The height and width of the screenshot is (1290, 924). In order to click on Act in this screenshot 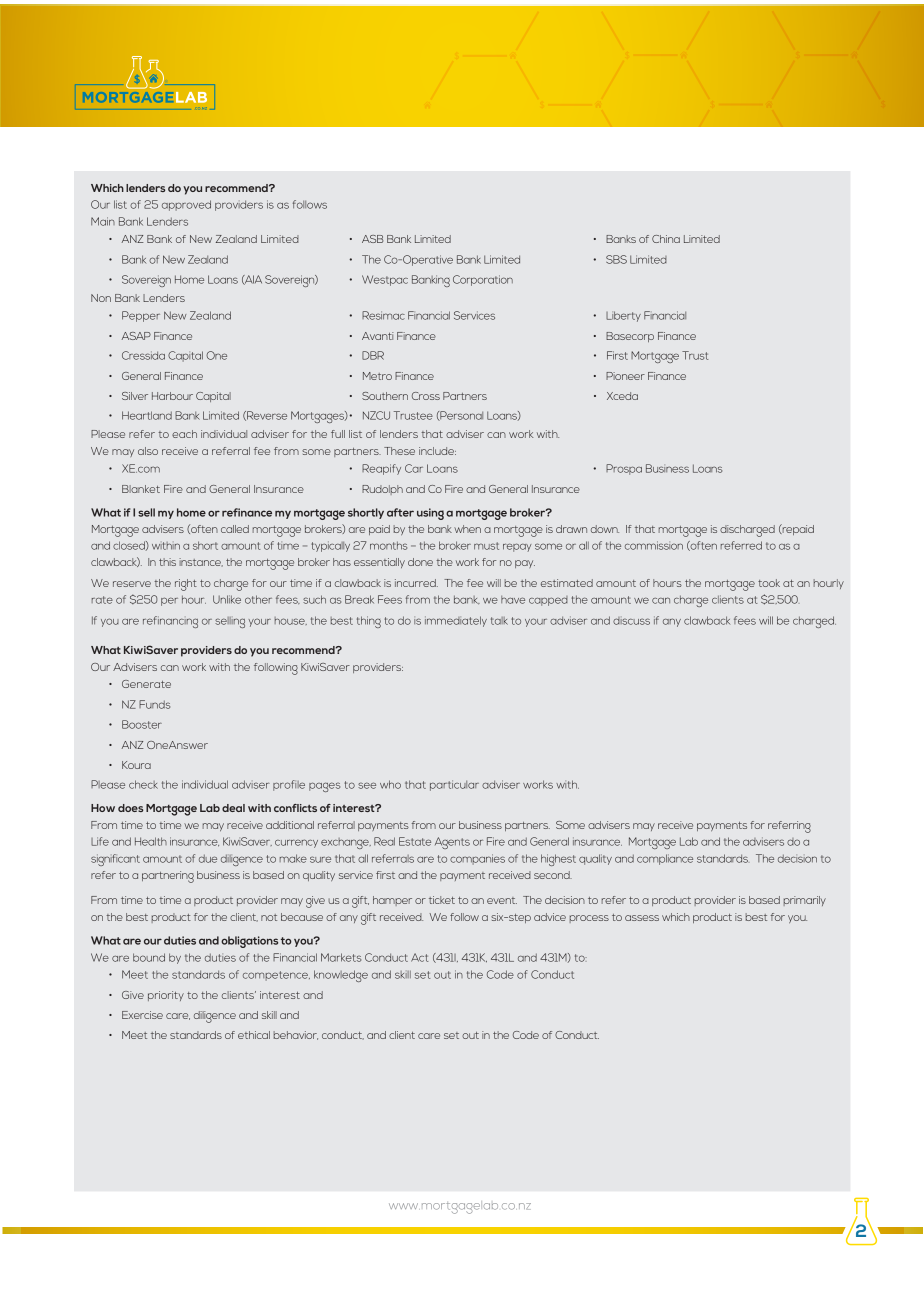, I will do `click(420, 957)`.
